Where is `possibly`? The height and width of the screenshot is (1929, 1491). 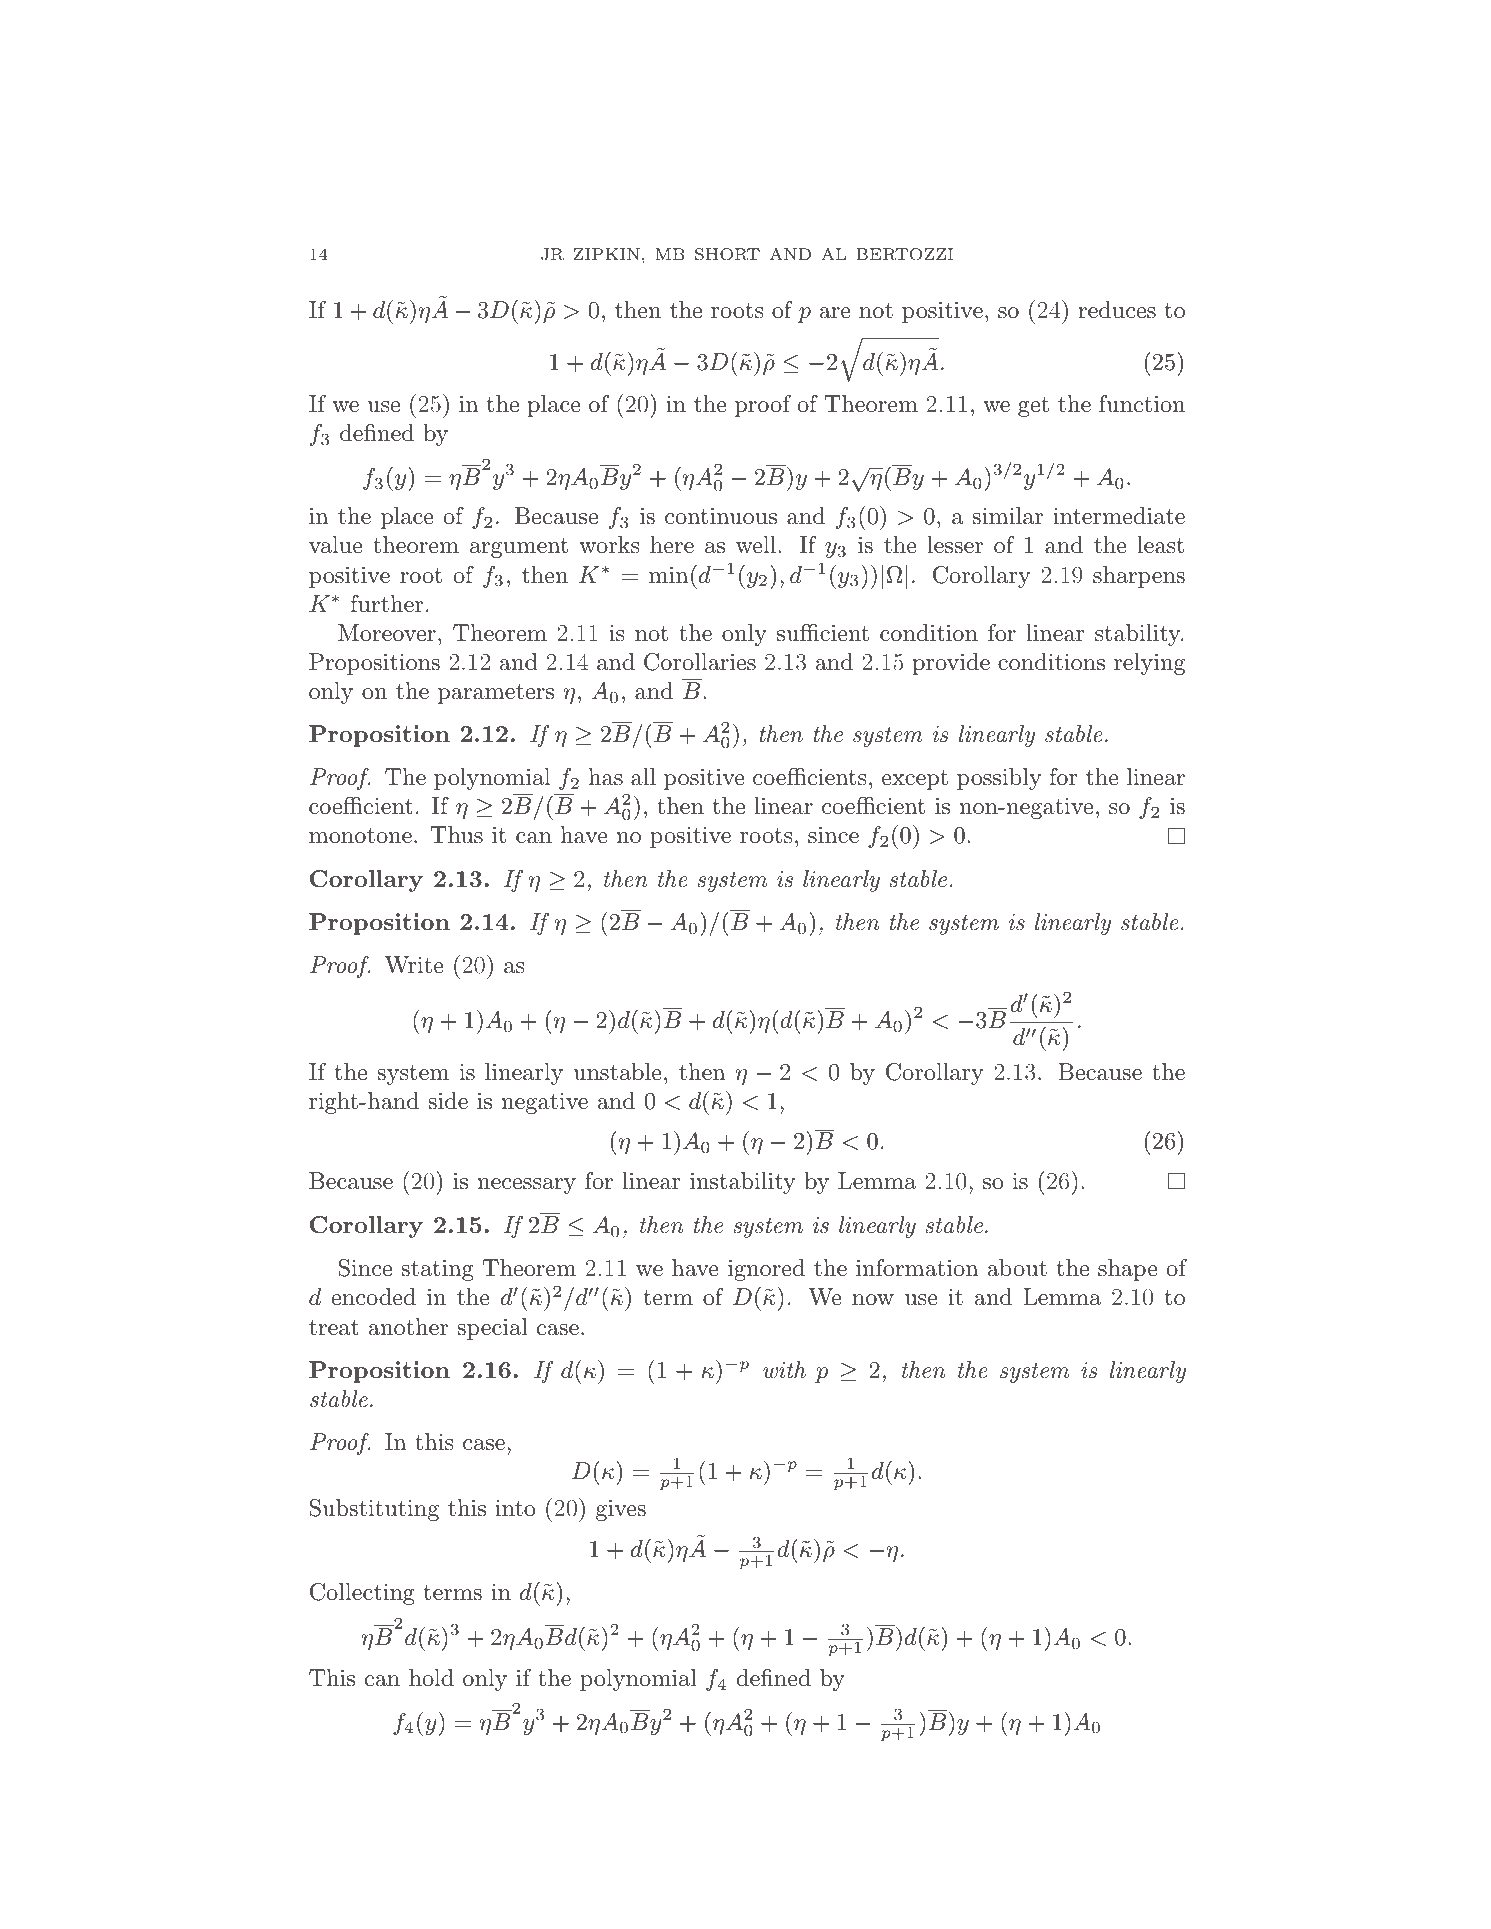 possibly is located at coordinates (999, 779).
